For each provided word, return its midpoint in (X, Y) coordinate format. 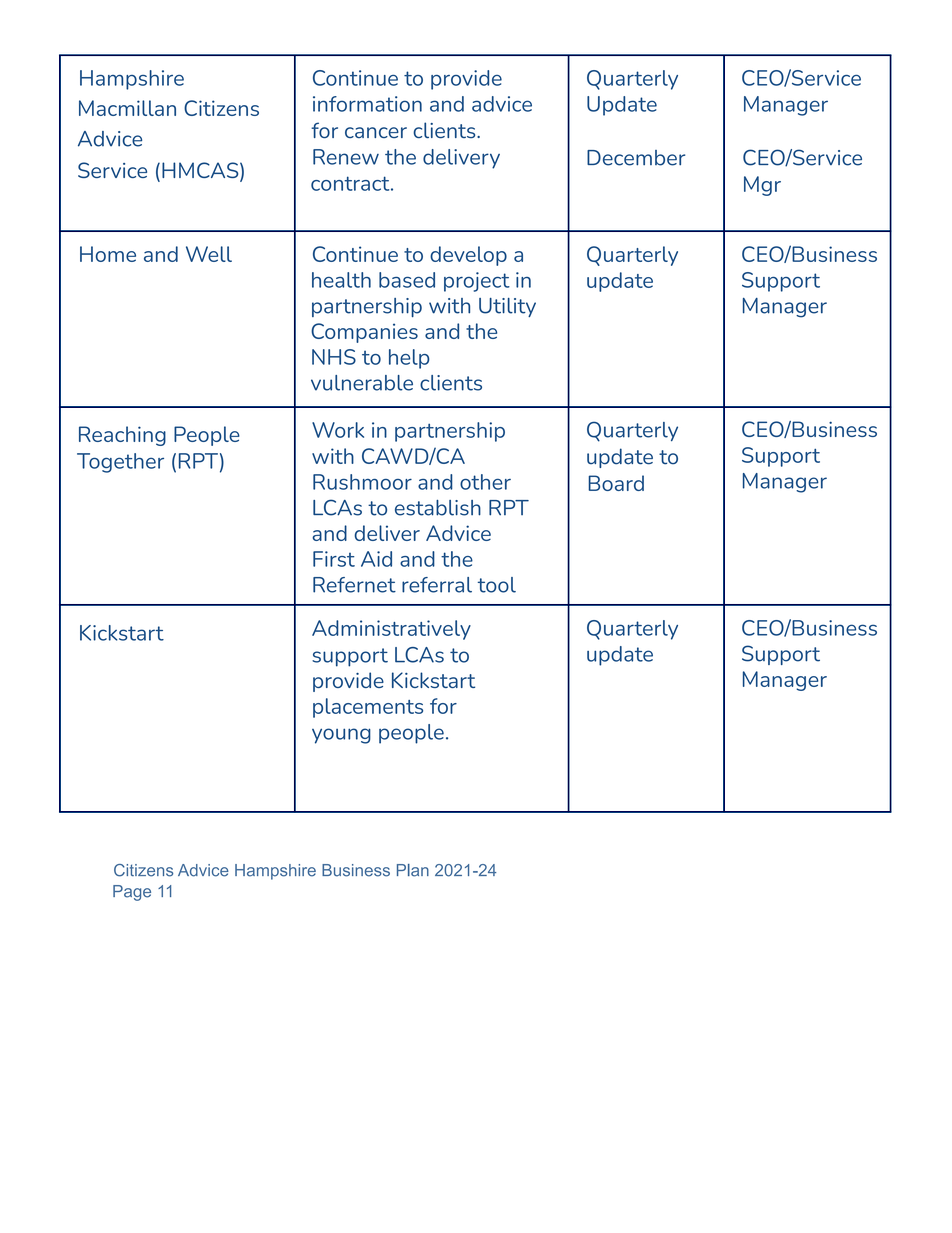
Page (132, 893)
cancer (376, 132)
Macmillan (127, 108)
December (636, 158)
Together (120, 463)
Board (616, 483)
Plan (413, 870)
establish (438, 508)
